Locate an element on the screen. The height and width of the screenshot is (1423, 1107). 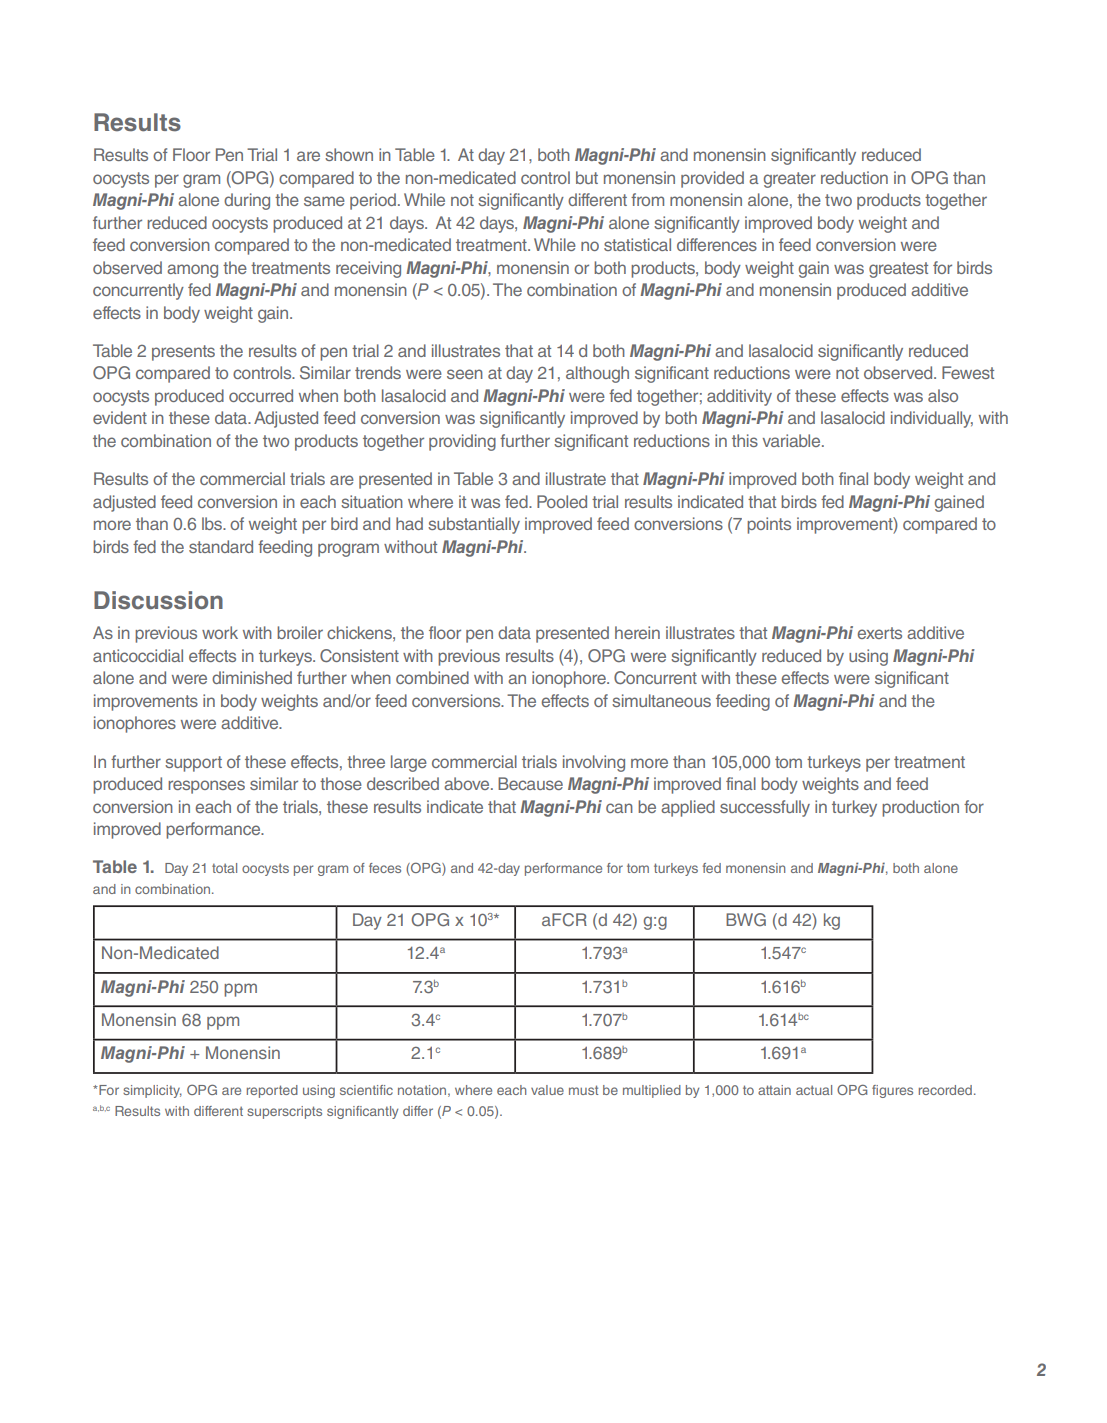
individually is located at coordinates (932, 419).
